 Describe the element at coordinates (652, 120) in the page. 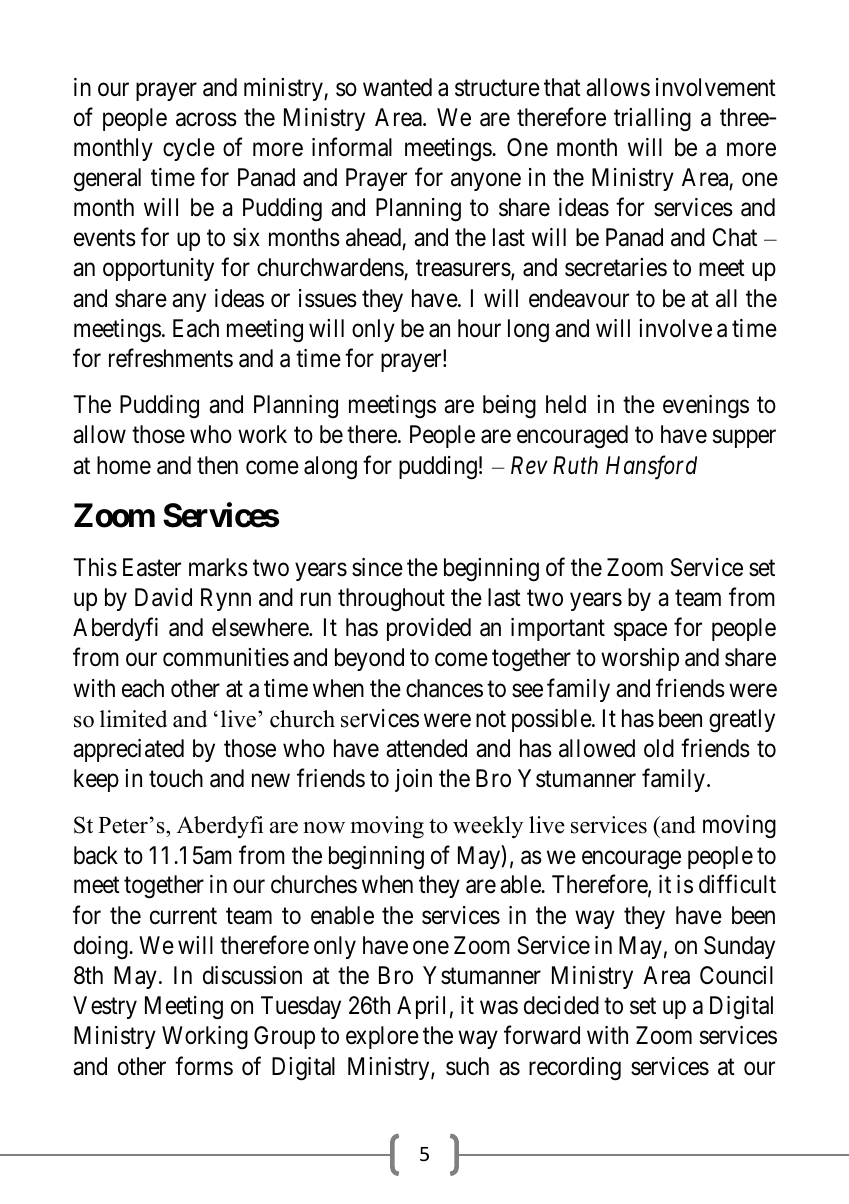

I see `trialling` at that location.
